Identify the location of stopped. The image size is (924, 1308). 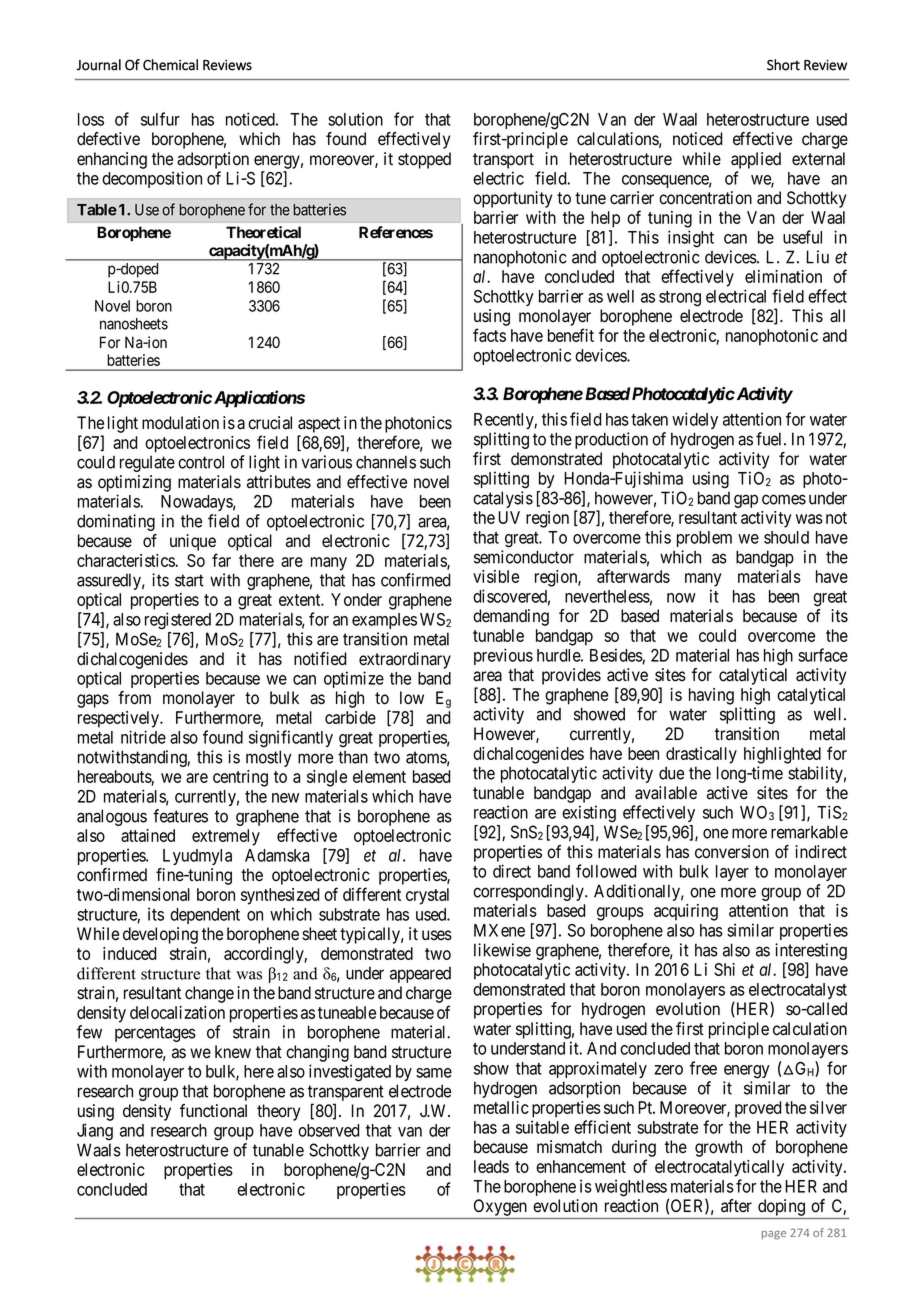
(424, 160).
